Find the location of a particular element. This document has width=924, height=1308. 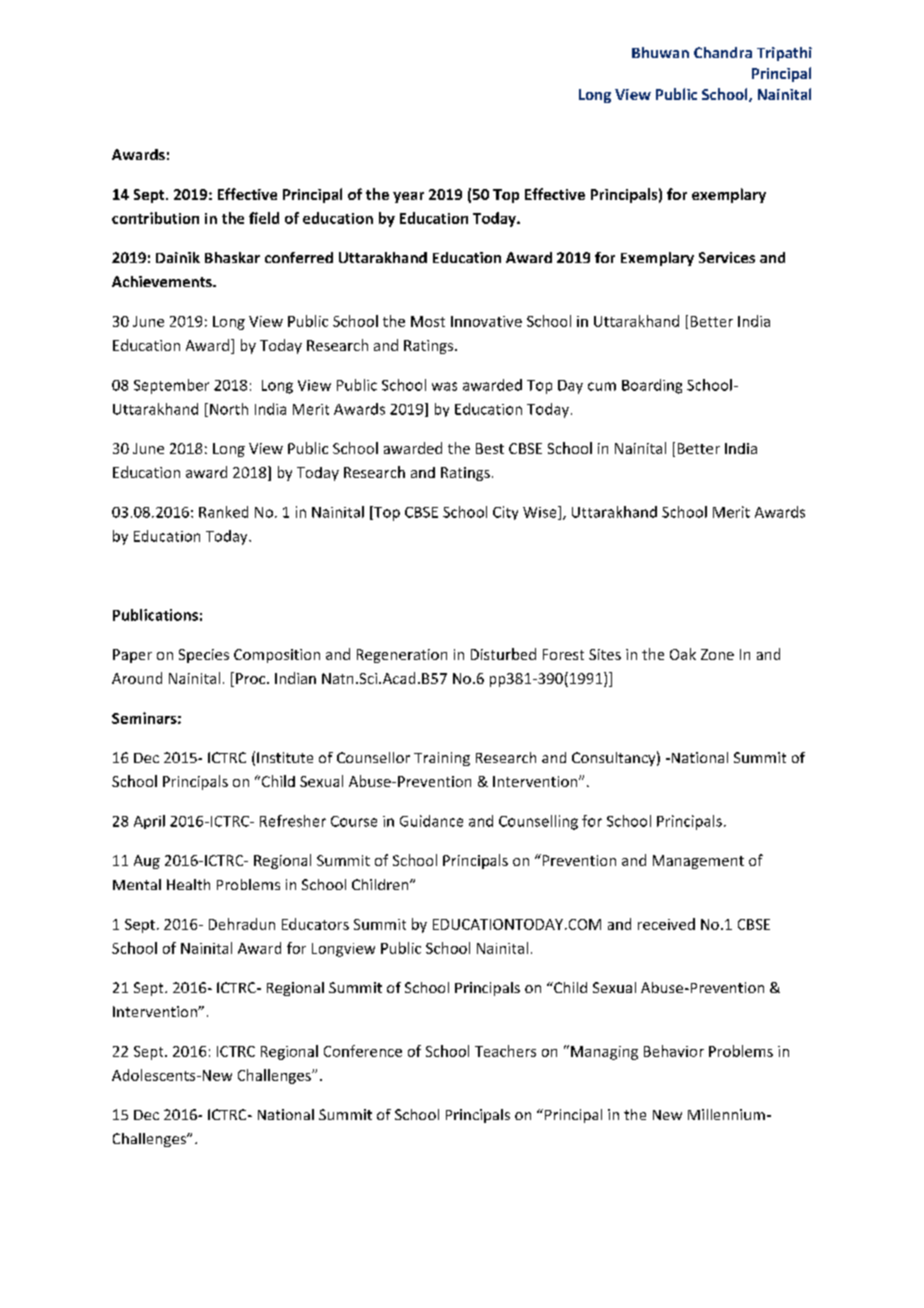

Ranked is located at coordinates (223, 512).
